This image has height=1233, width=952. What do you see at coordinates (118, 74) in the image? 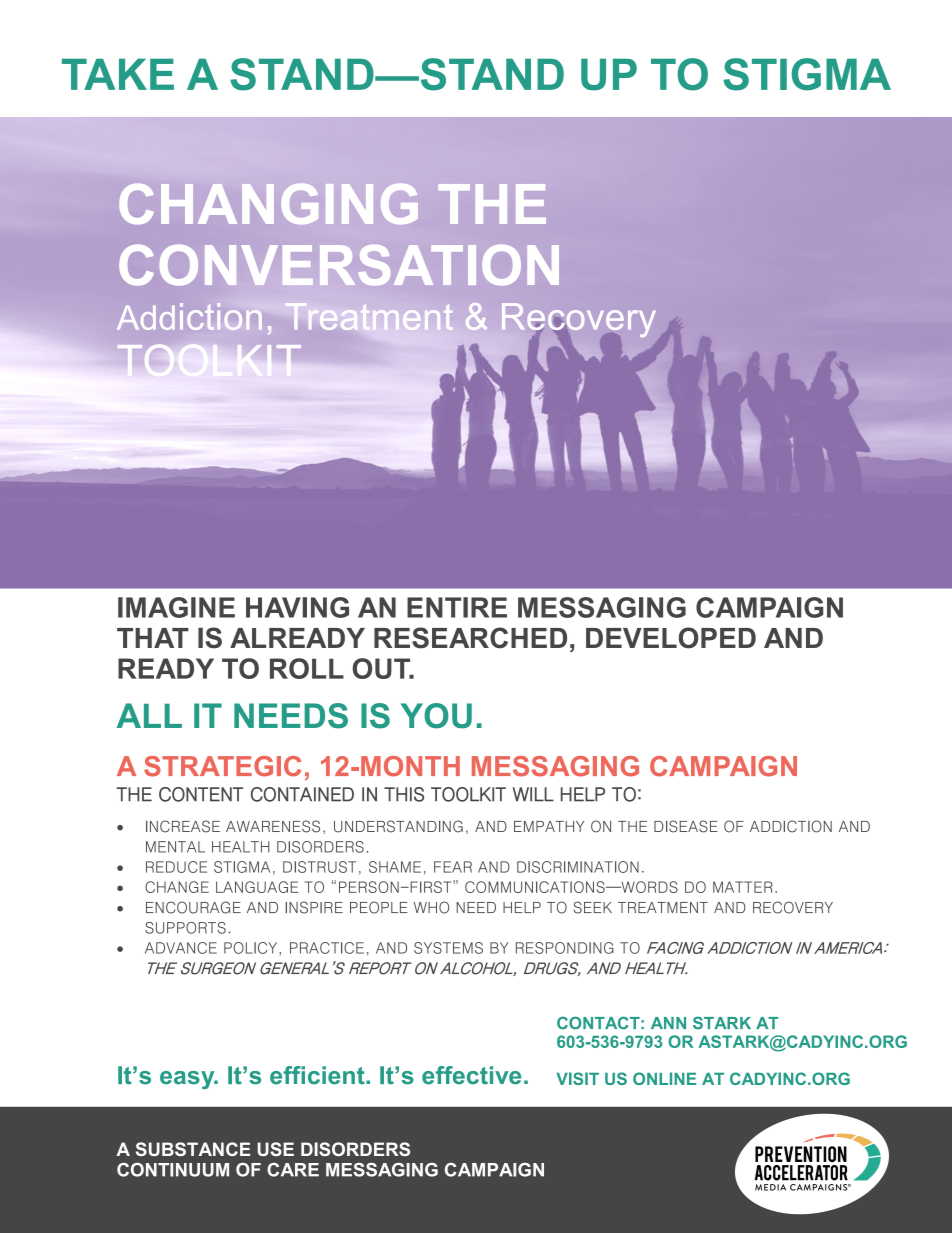
I see `TAKE` at bounding box center [118, 74].
